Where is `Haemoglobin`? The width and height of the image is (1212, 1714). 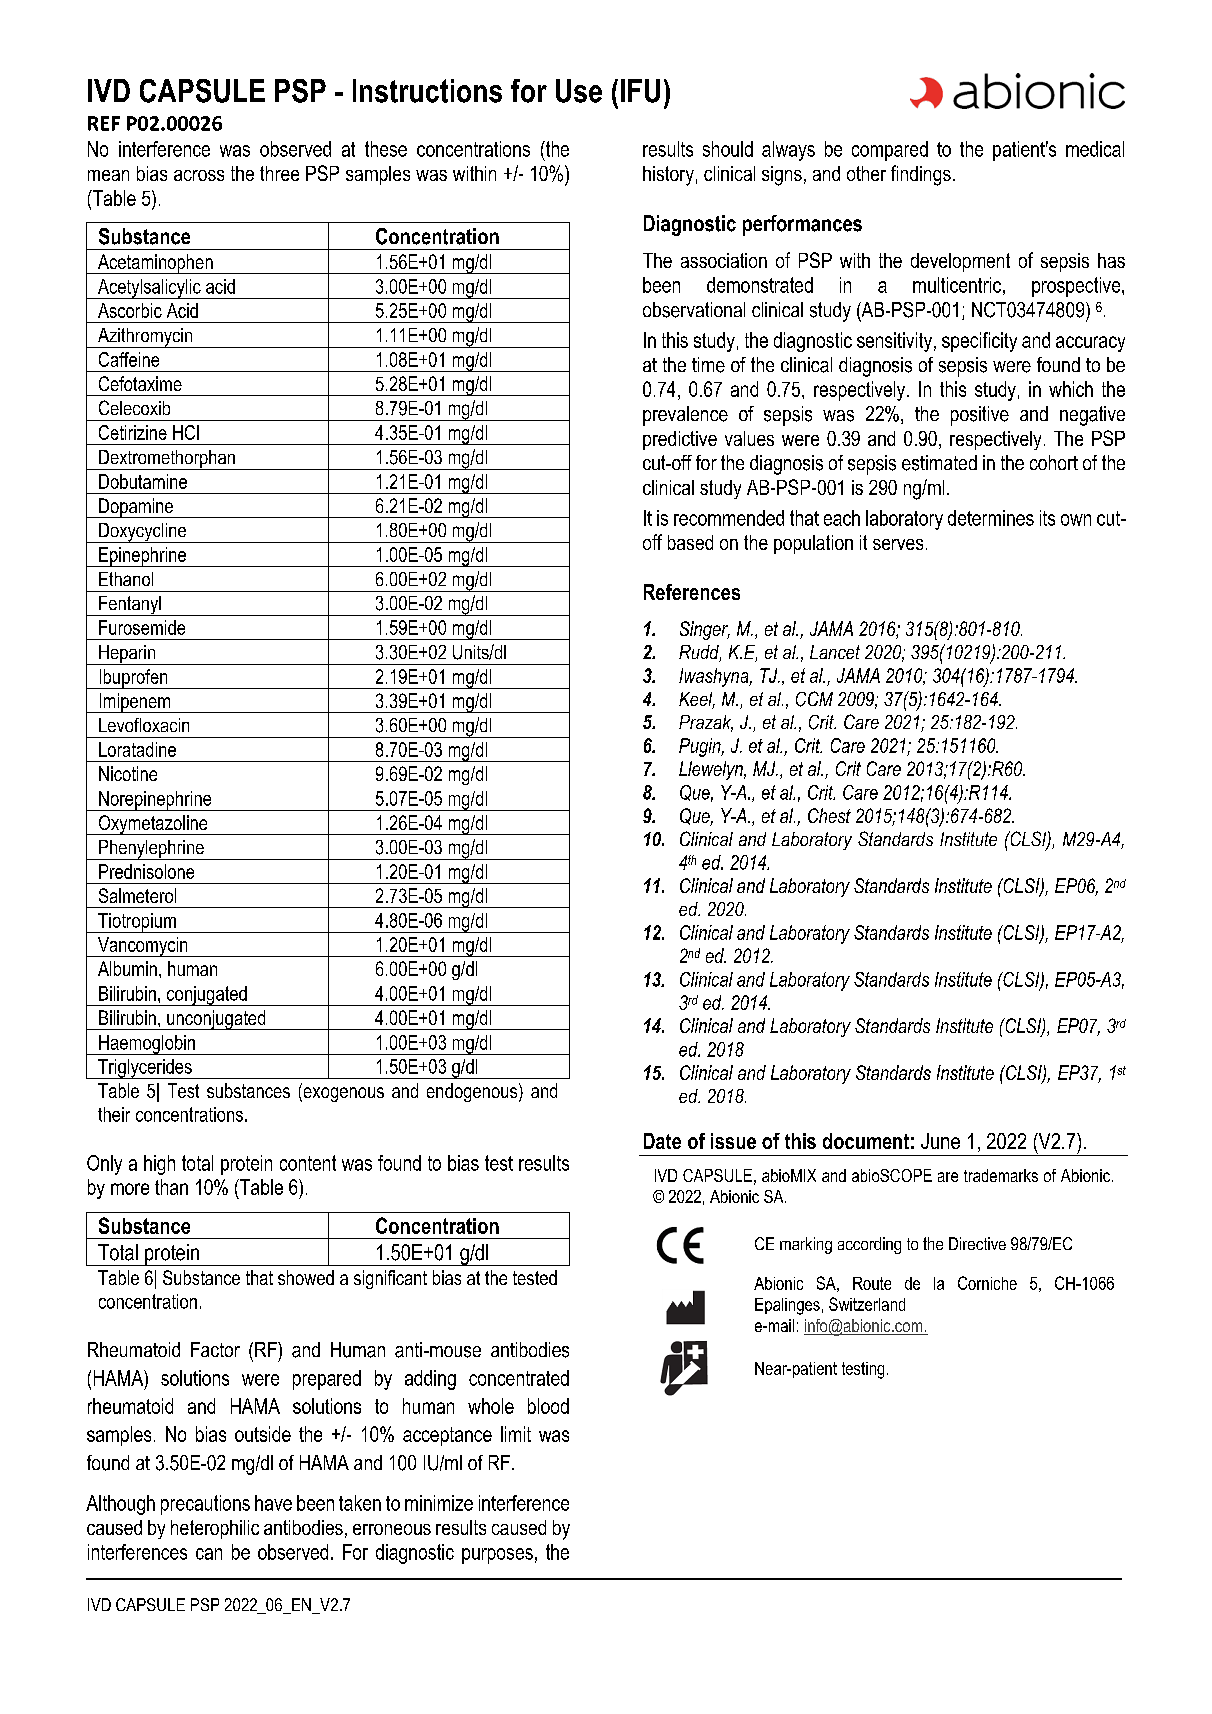 Haemoglobin is located at coordinates (147, 1045).
